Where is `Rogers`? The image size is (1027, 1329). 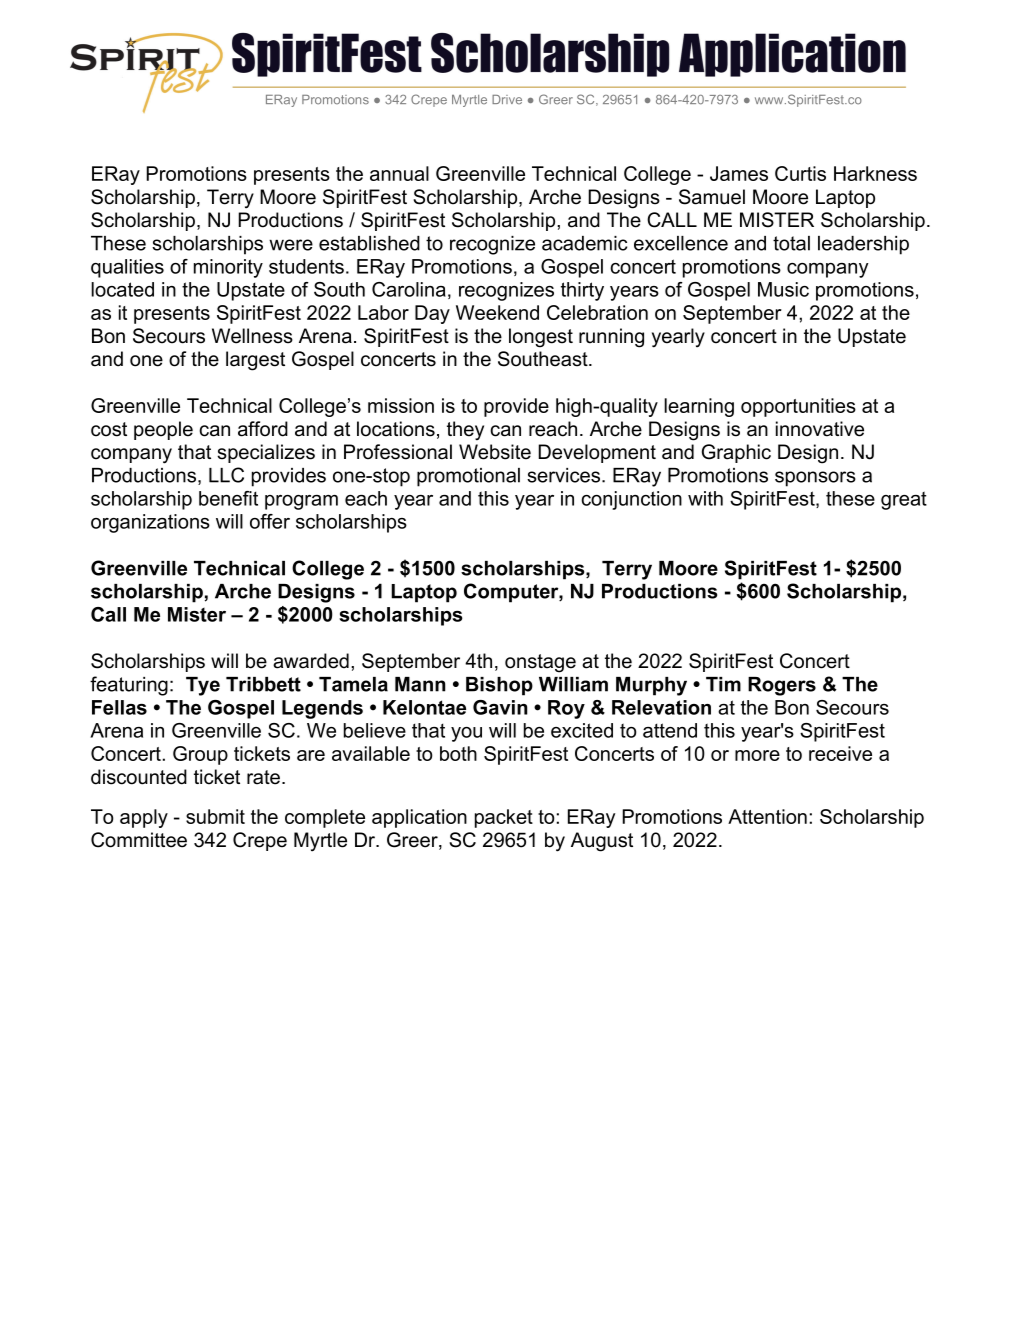 Rogers is located at coordinates (782, 686).
